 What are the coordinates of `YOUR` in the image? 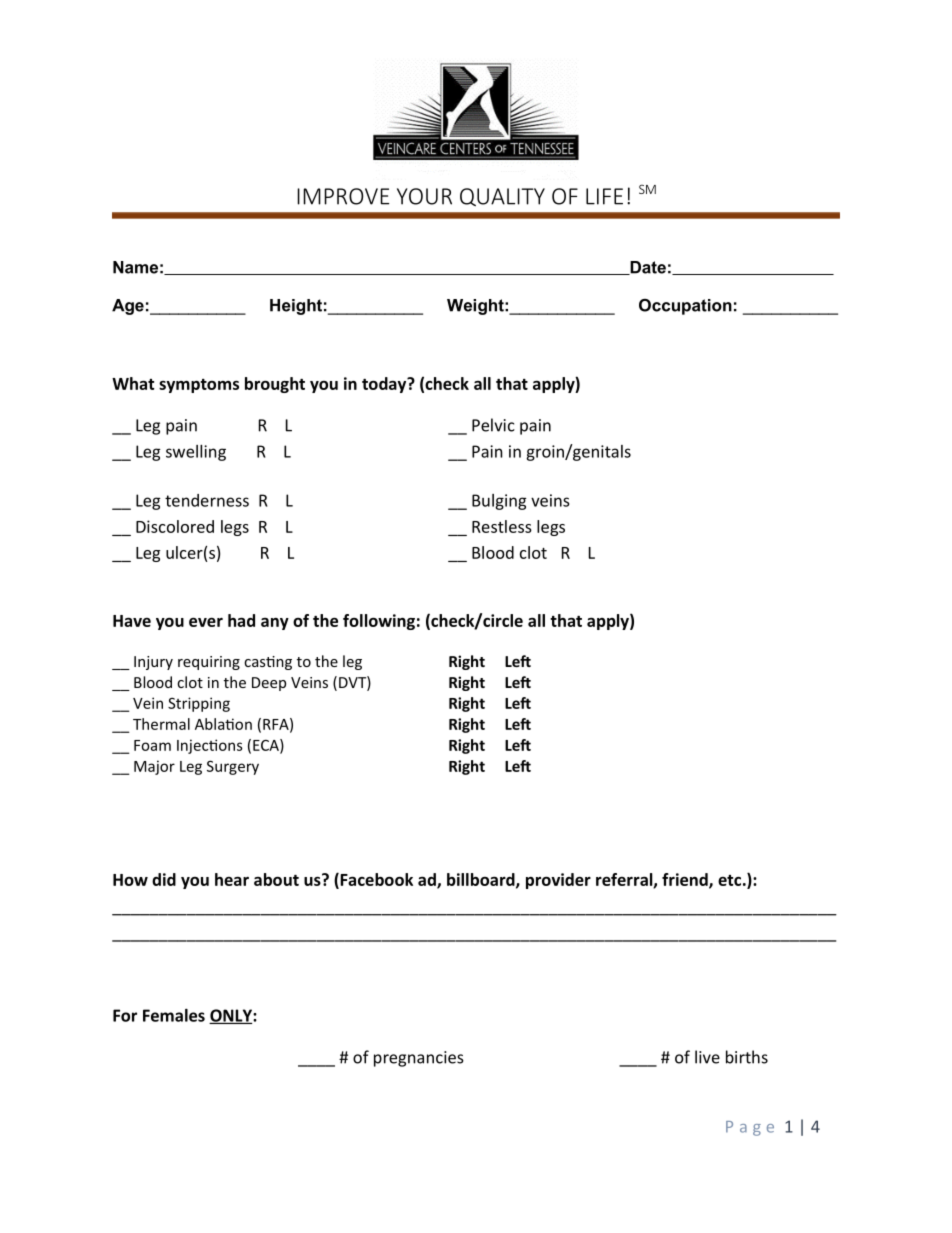 It's located at (424, 196).
